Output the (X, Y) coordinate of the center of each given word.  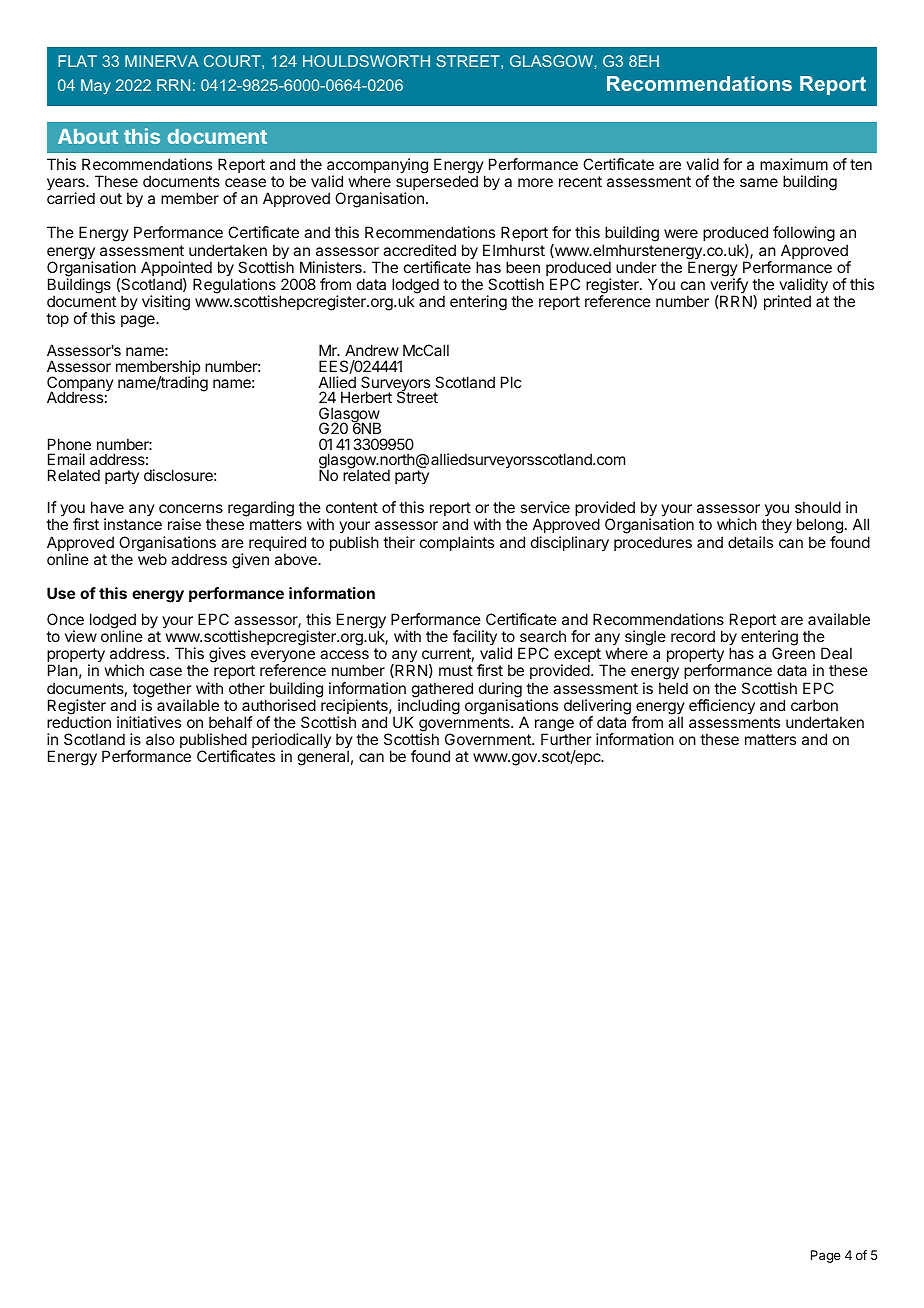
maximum (794, 164)
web (152, 559)
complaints (457, 543)
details (750, 542)
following (804, 235)
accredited (419, 250)
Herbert (366, 397)
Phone (69, 444)
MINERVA (162, 61)
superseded (437, 184)
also (160, 739)
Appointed (176, 270)
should (818, 507)
